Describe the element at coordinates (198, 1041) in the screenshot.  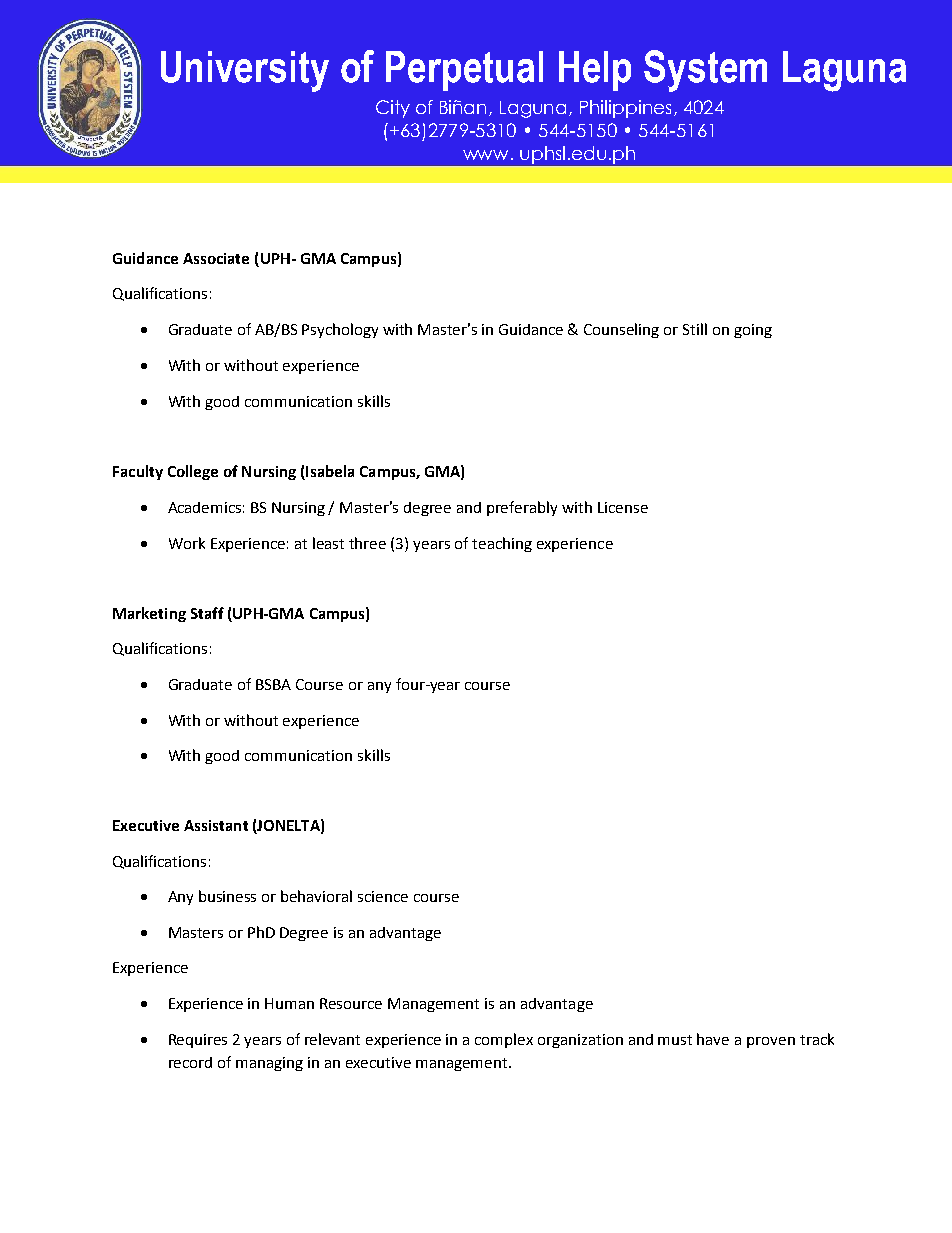
I see `Requires` at that location.
